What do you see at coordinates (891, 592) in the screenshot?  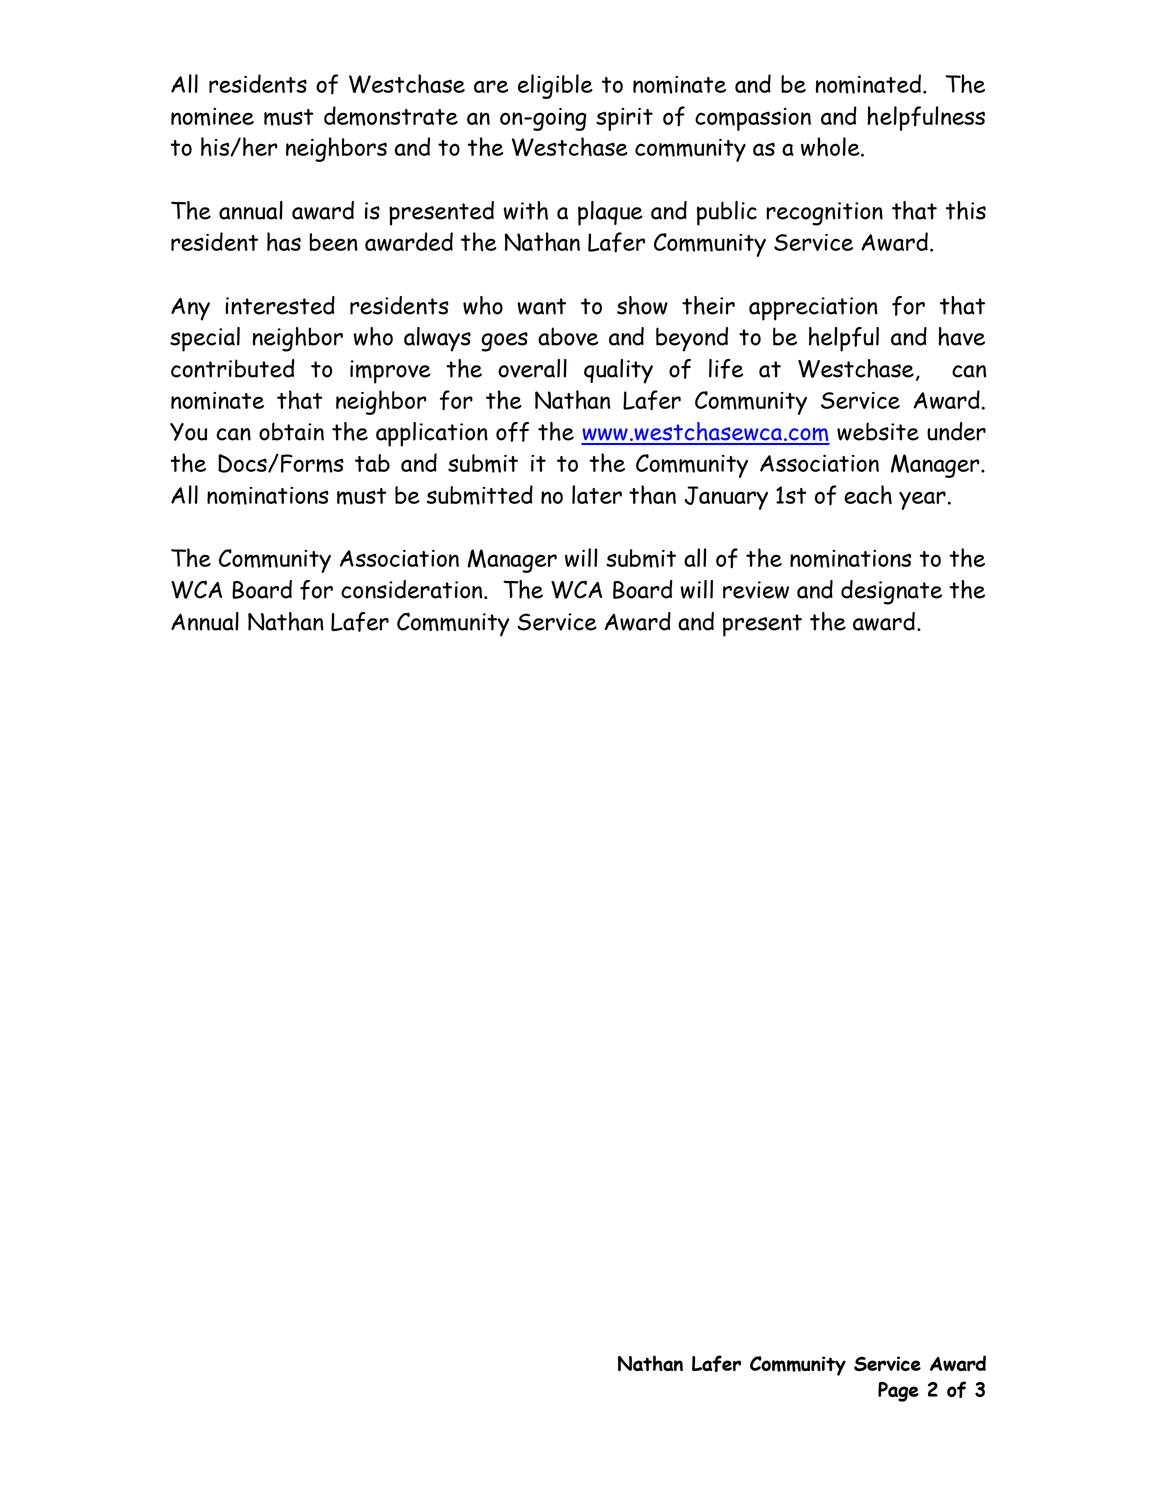 I see `designate` at bounding box center [891, 592].
